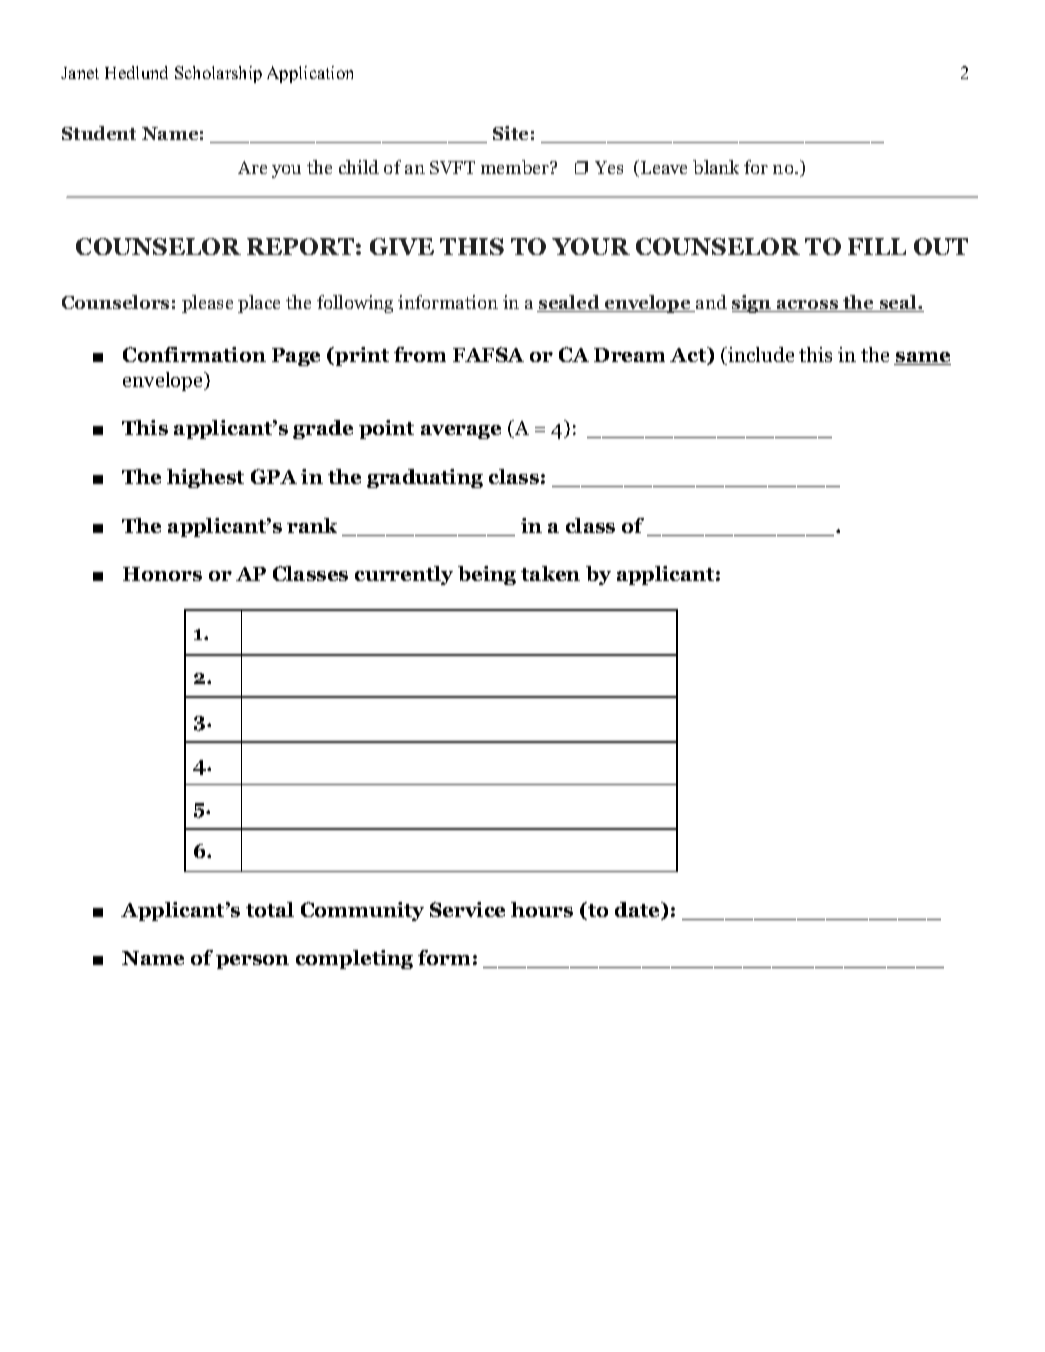  Describe the element at coordinates (252, 962) in the document. I see `person` at that location.
